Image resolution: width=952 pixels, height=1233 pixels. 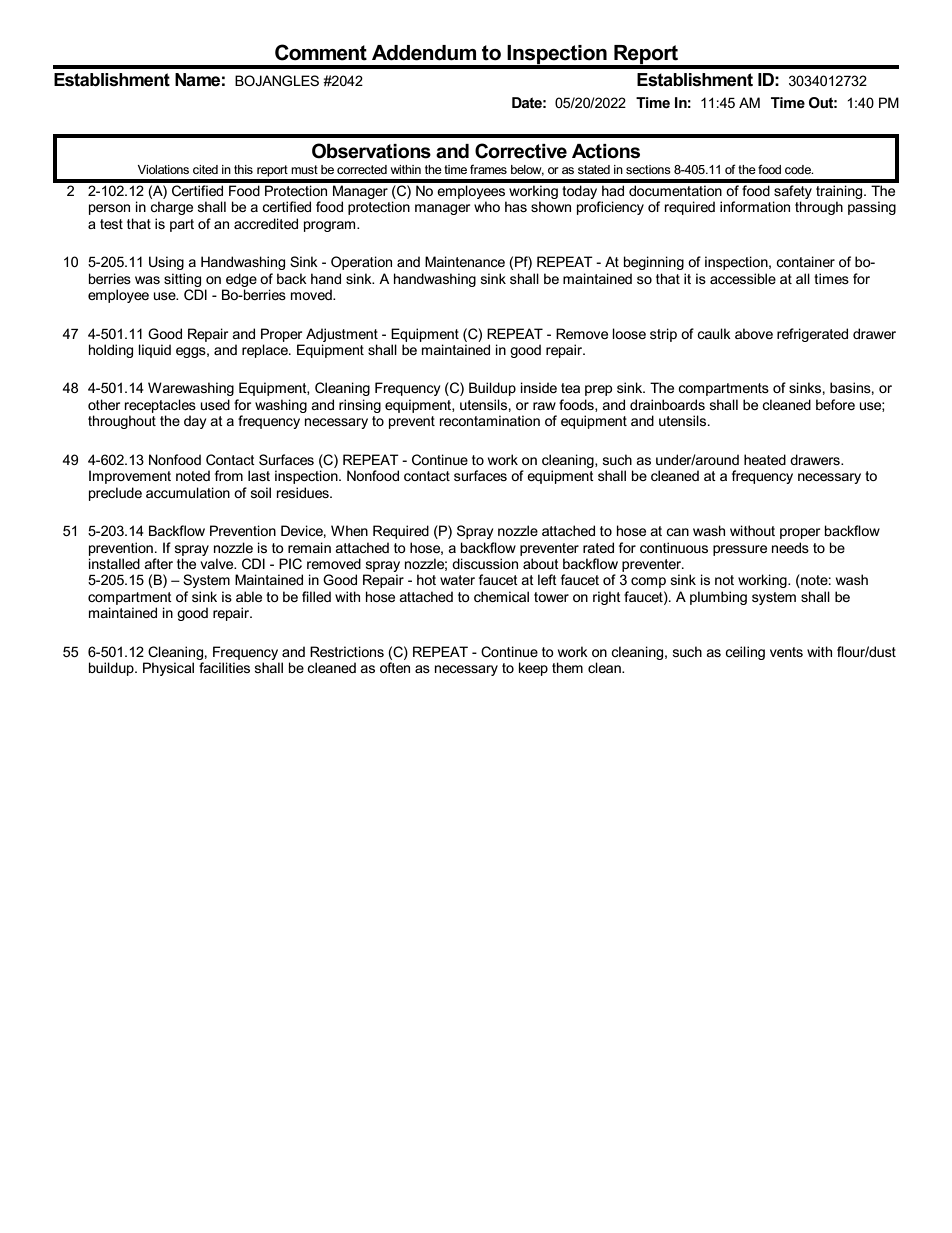 I want to click on code, so click(x=799, y=169).
